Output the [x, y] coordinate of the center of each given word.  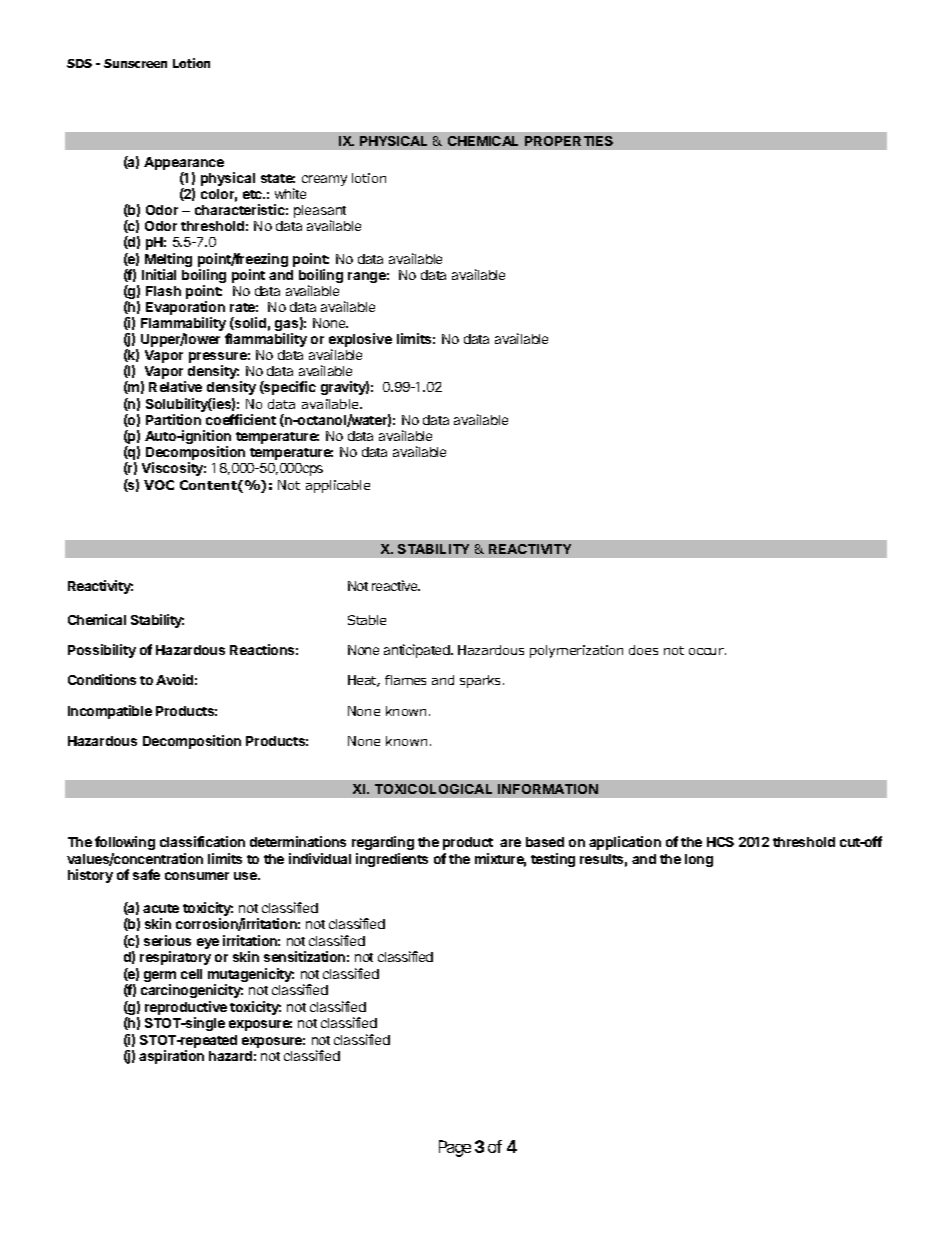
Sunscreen [135, 63]
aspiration [171, 1057]
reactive [396, 585]
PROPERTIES [569, 141]
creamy [324, 180]
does [643, 650]
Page [455, 1148]
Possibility [102, 651]
